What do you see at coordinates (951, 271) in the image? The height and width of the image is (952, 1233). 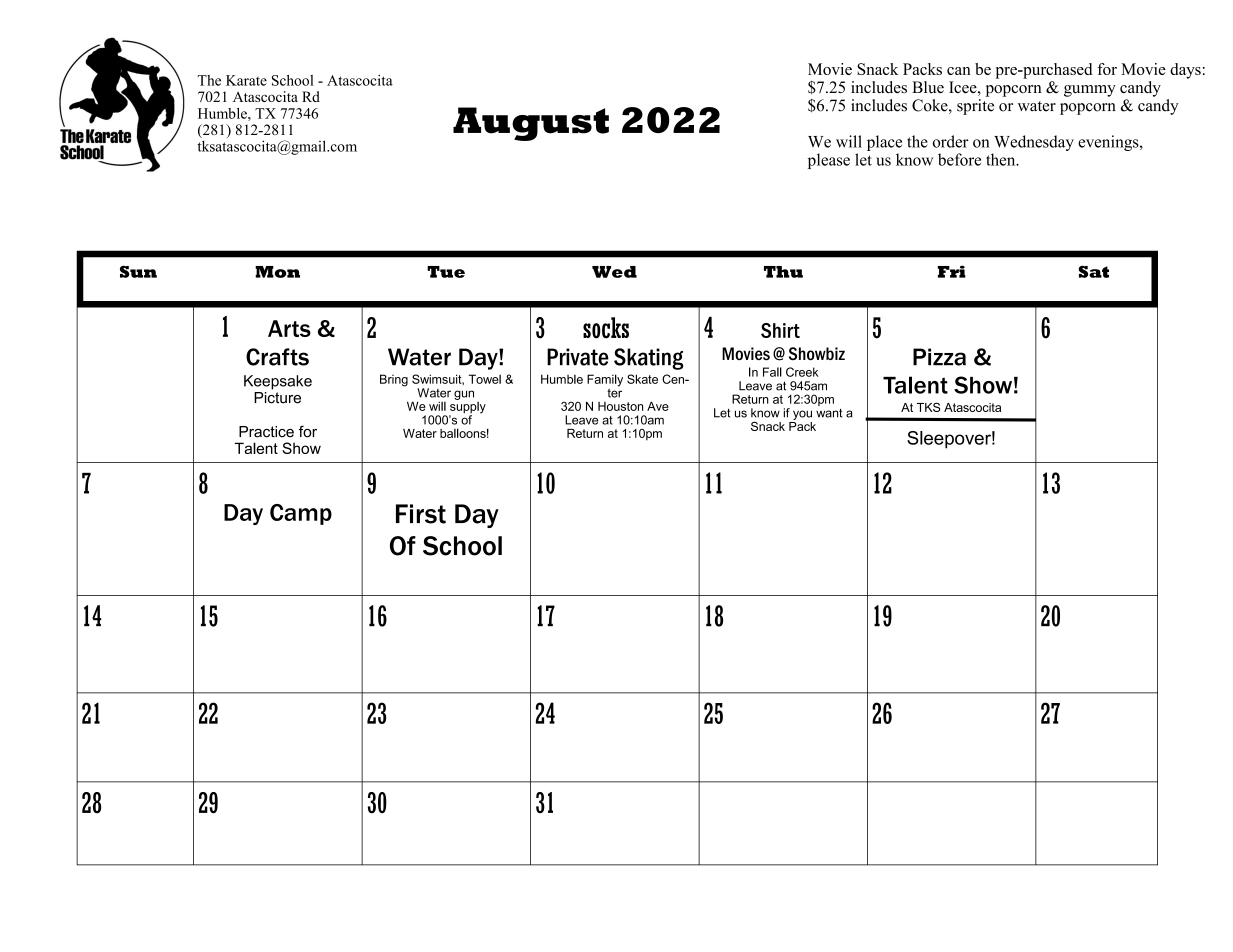 I see `Fri` at bounding box center [951, 271].
